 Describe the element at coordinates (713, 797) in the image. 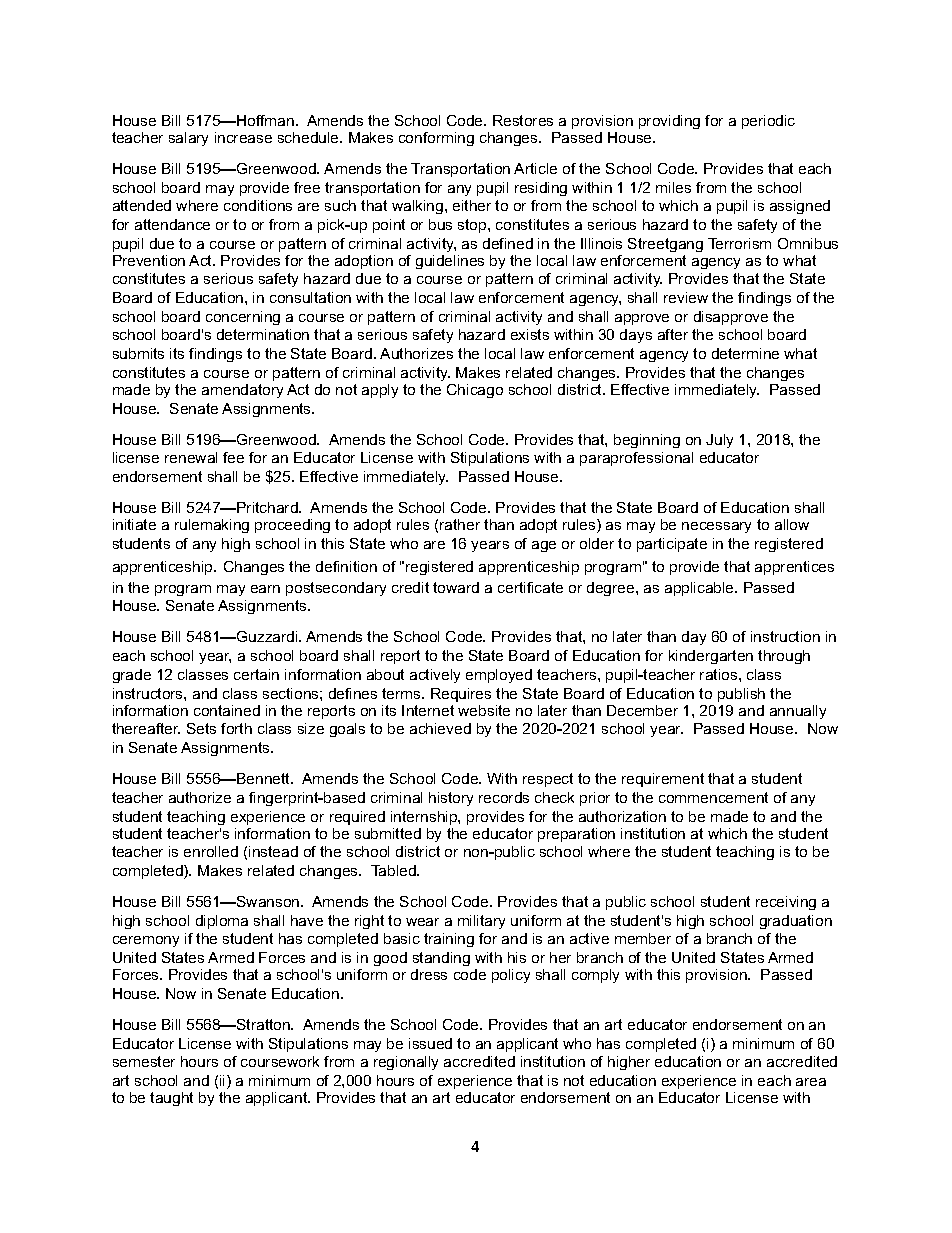

I see `commencement` at that location.
